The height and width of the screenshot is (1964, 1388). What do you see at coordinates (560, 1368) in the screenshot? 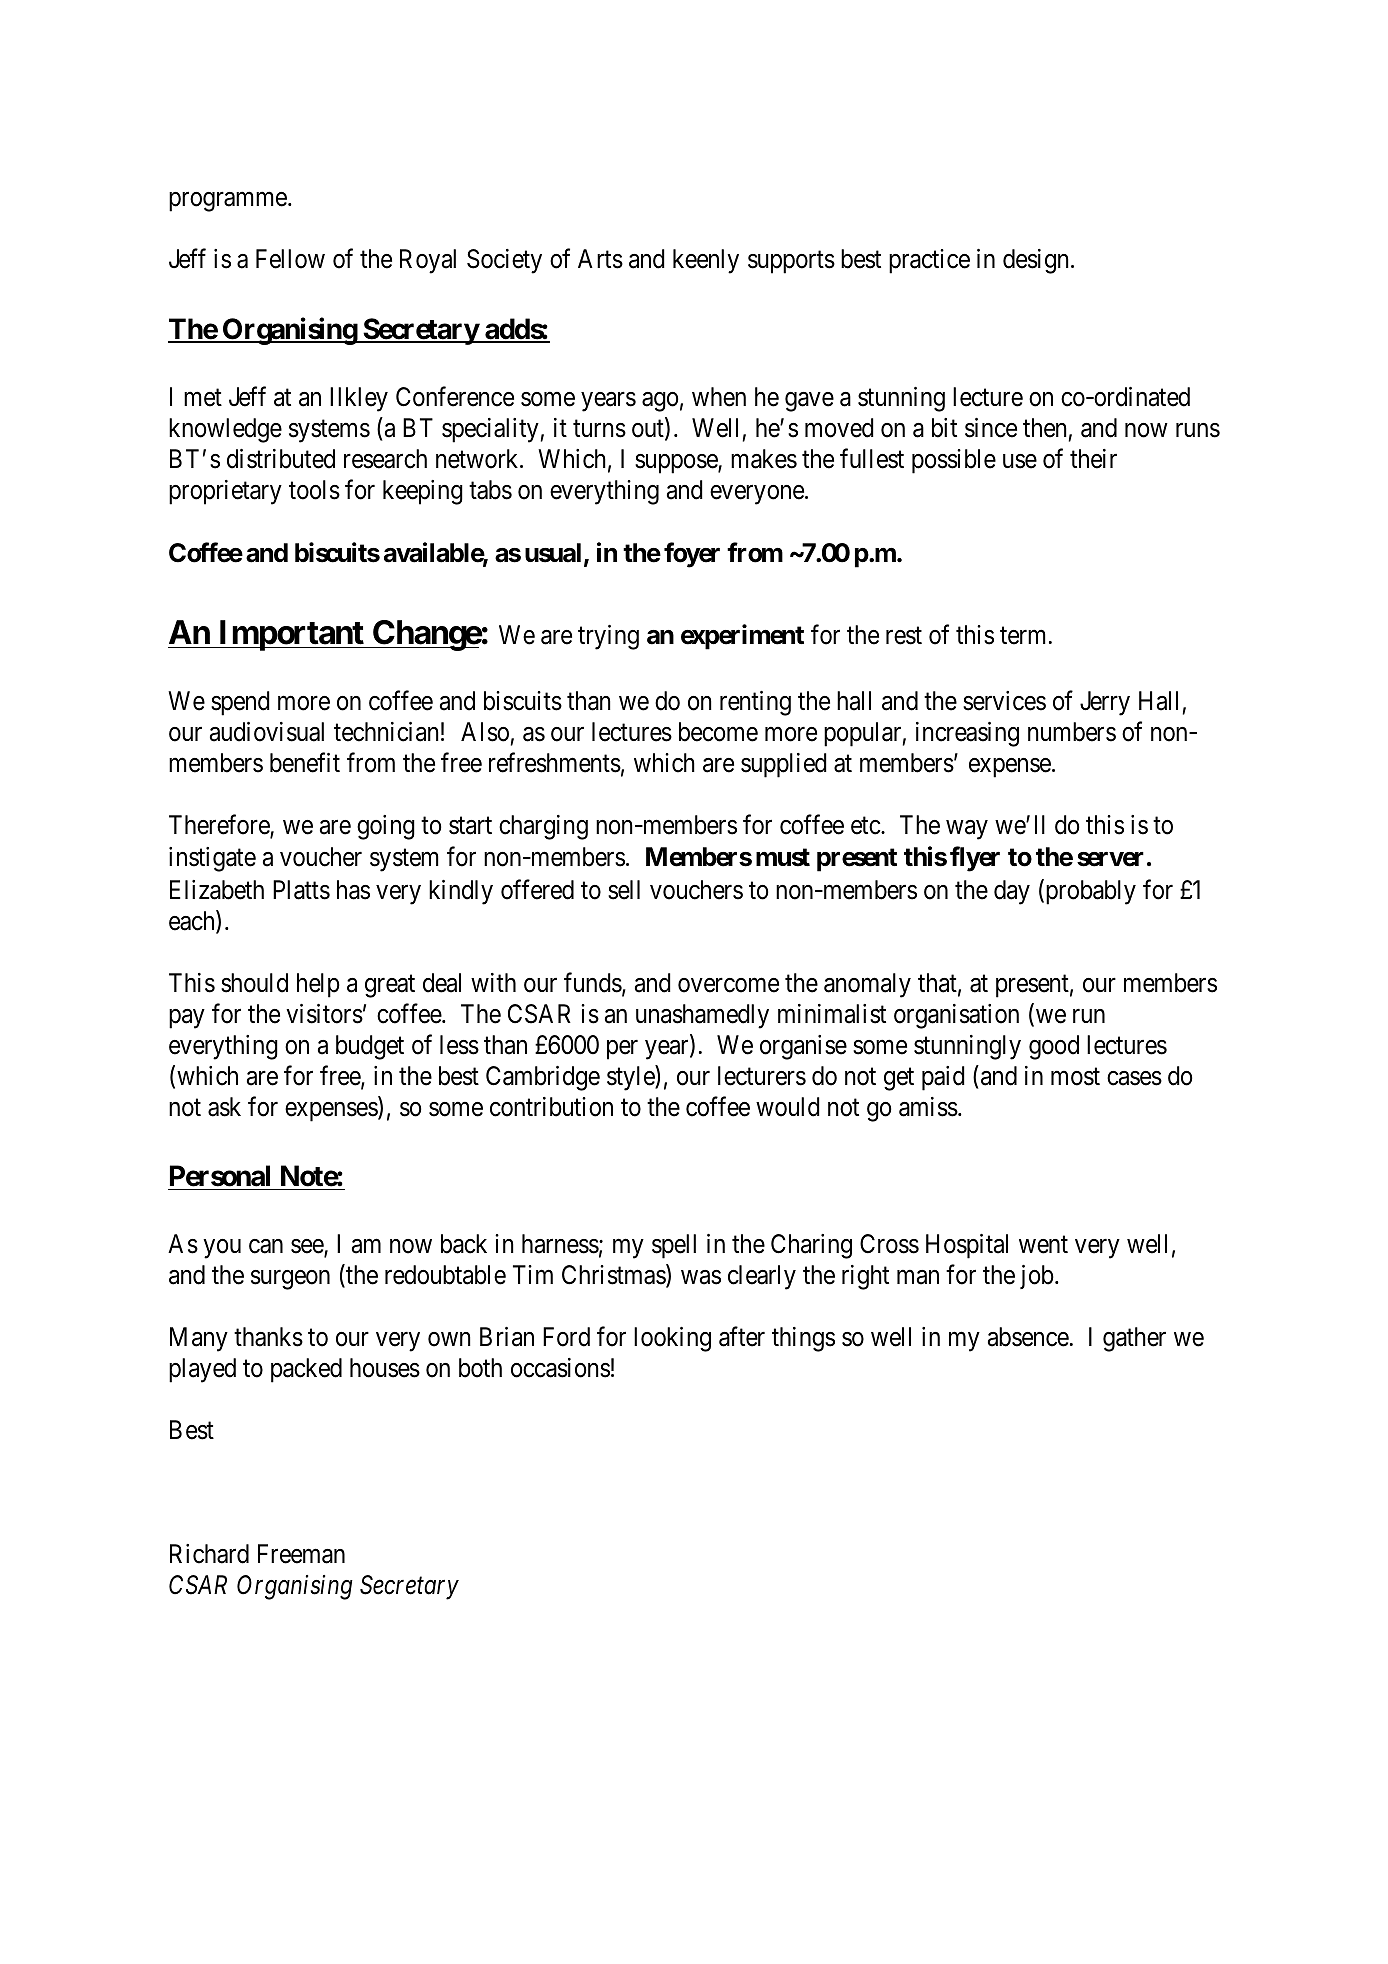
I see `occasions` at bounding box center [560, 1368].
